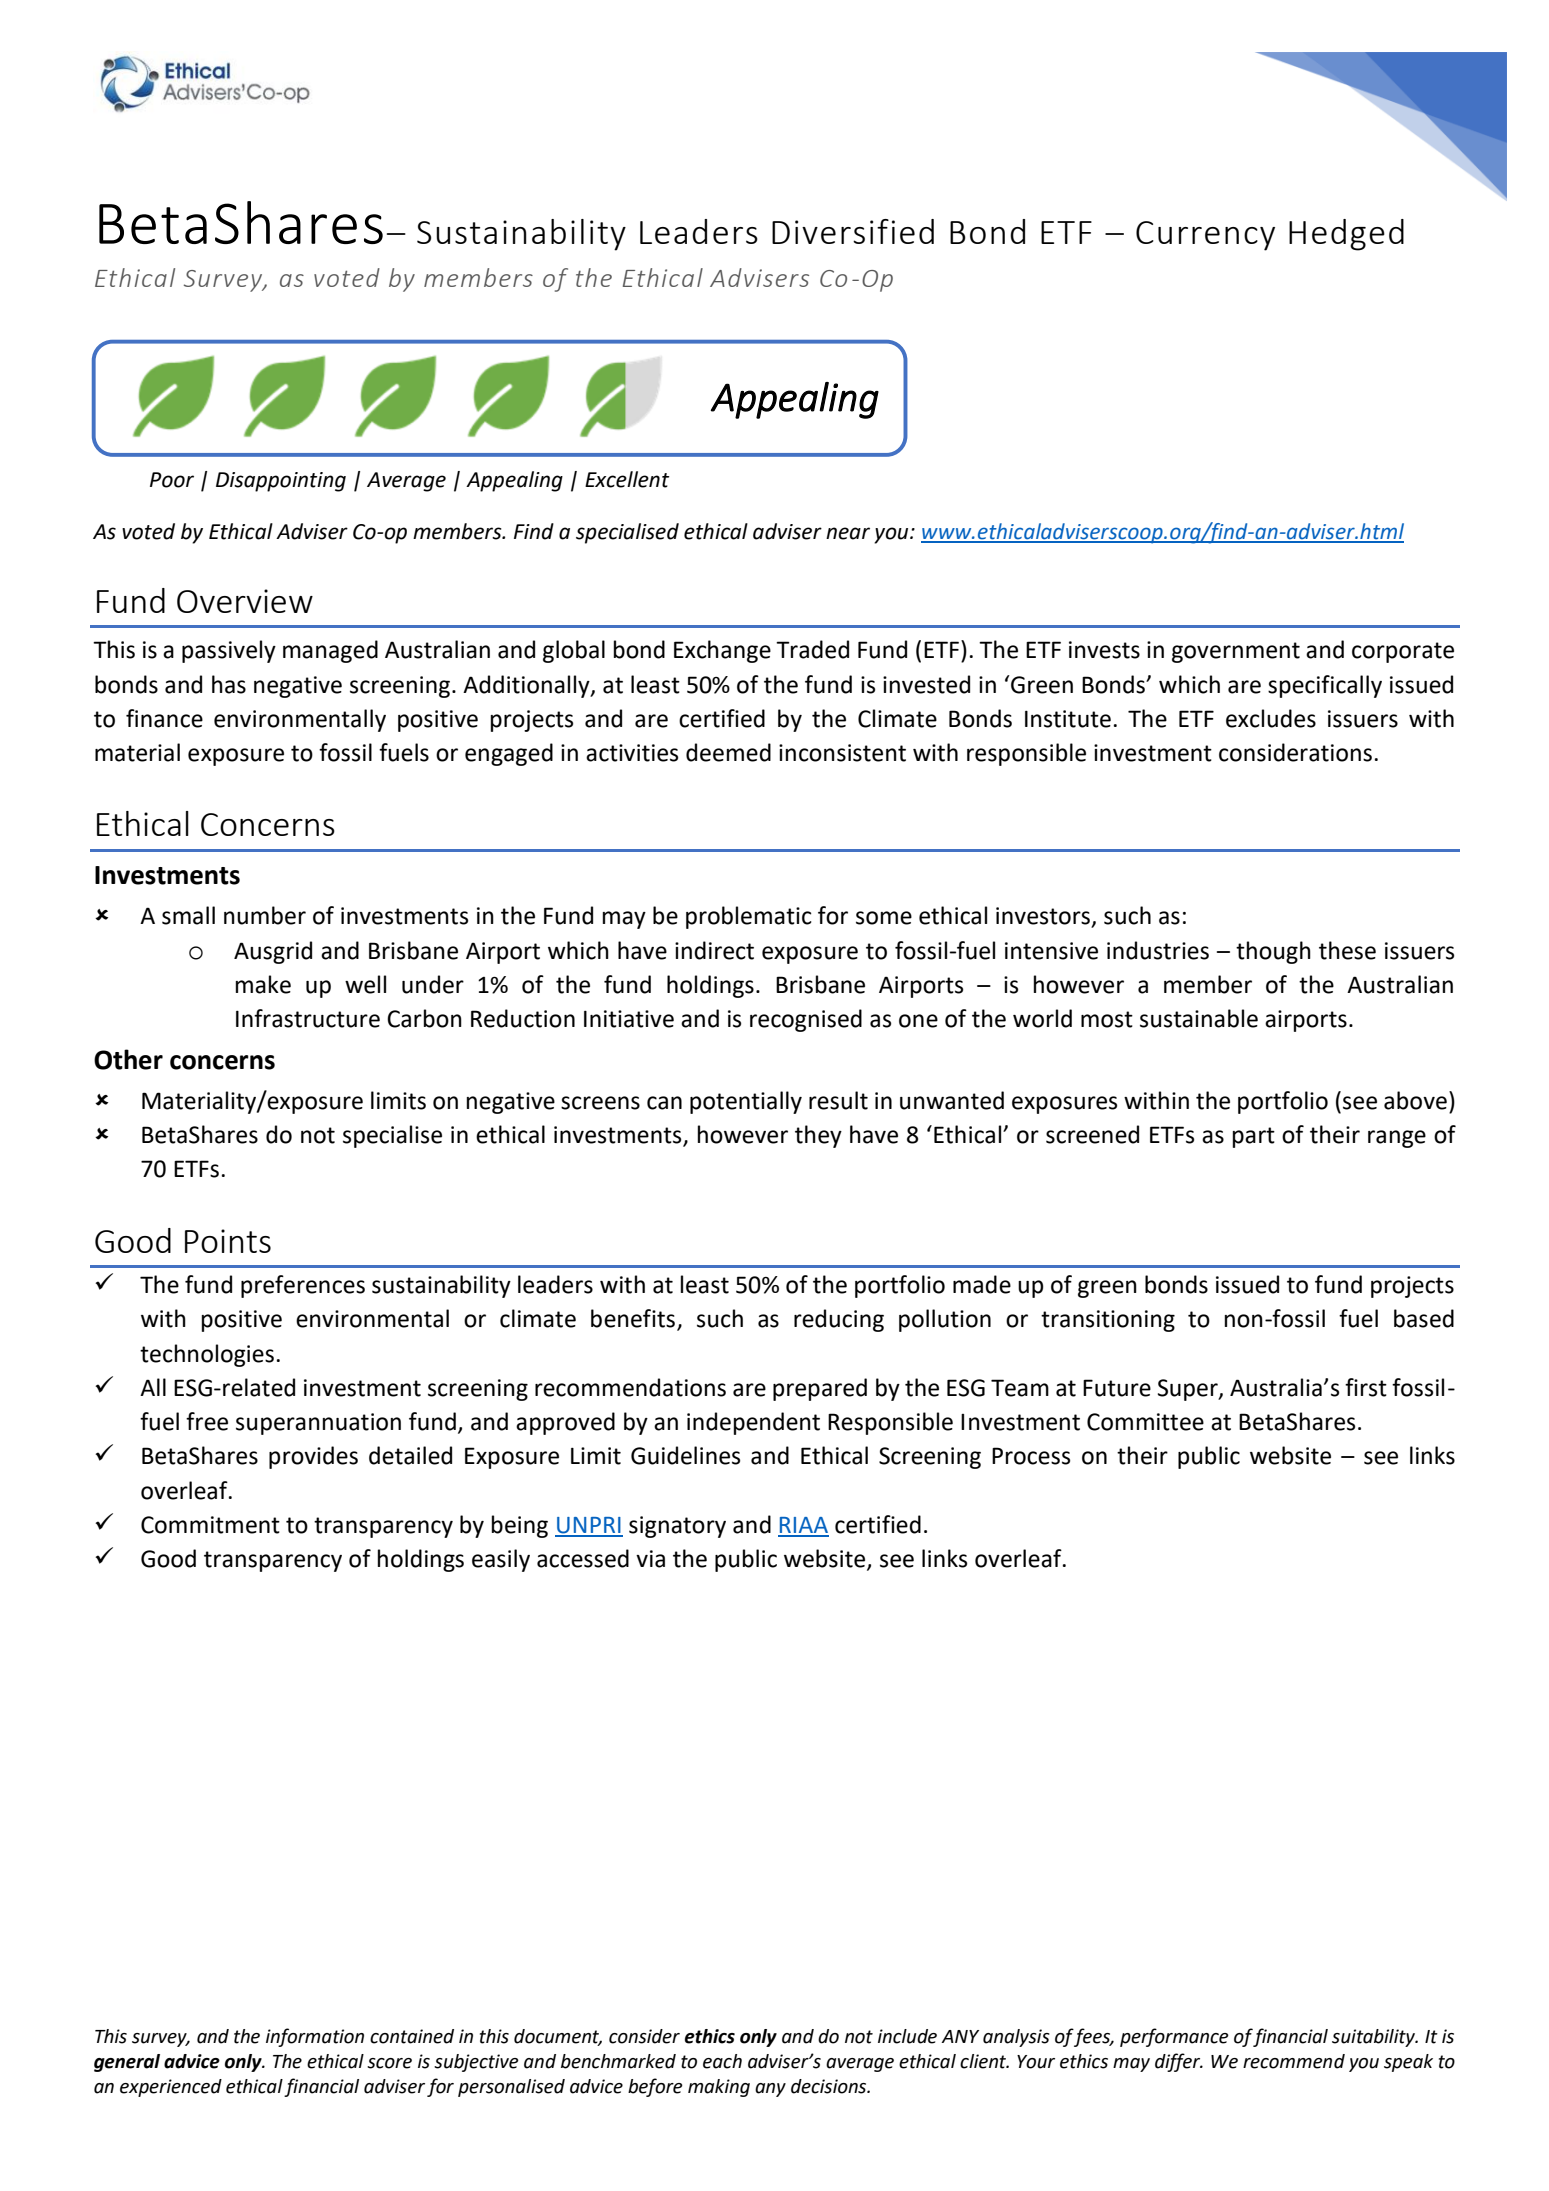 The height and width of the screenshot is (2191, 1549). I want to click on independent, so click(753, 1423).
